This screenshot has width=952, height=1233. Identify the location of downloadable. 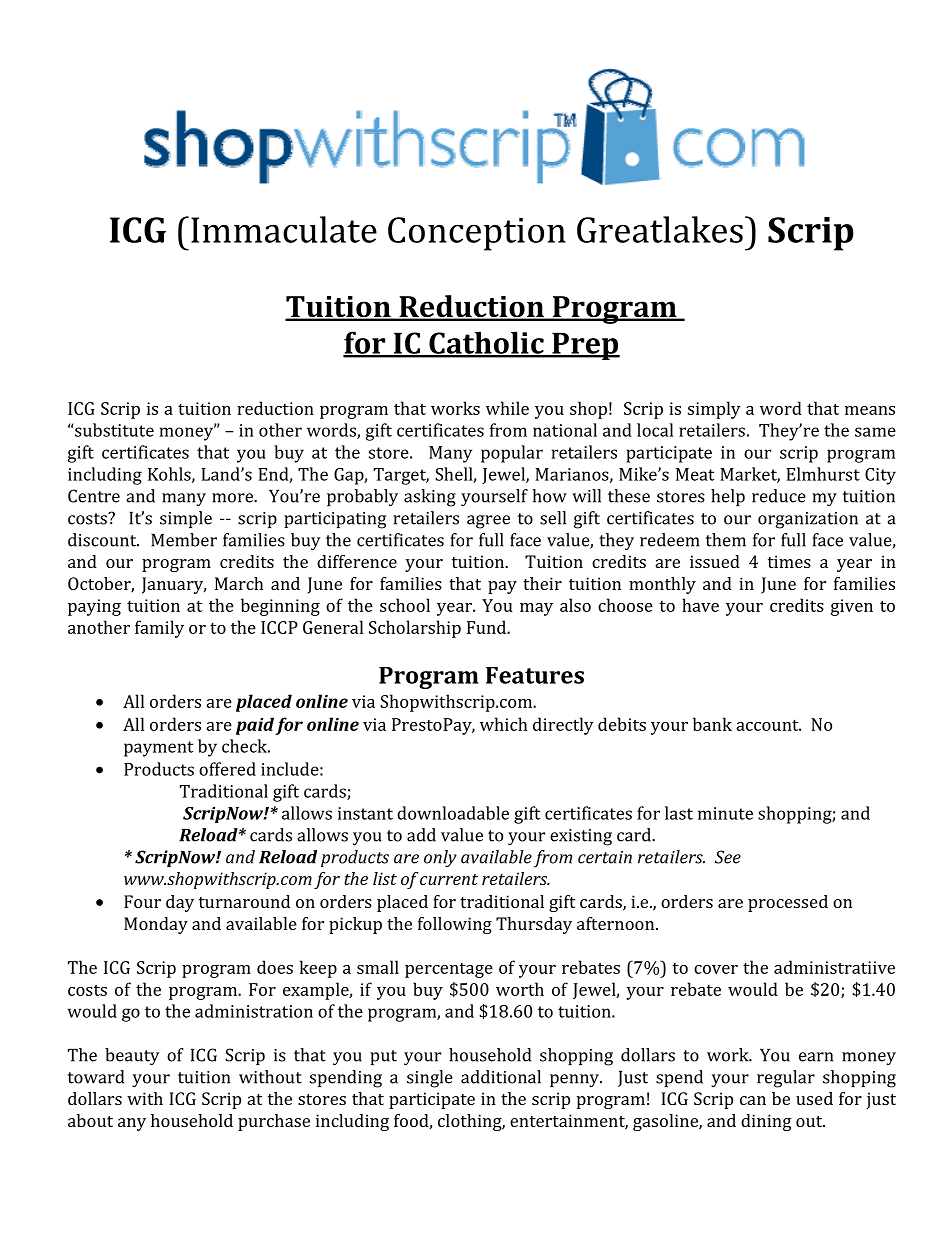
(453, 813).
